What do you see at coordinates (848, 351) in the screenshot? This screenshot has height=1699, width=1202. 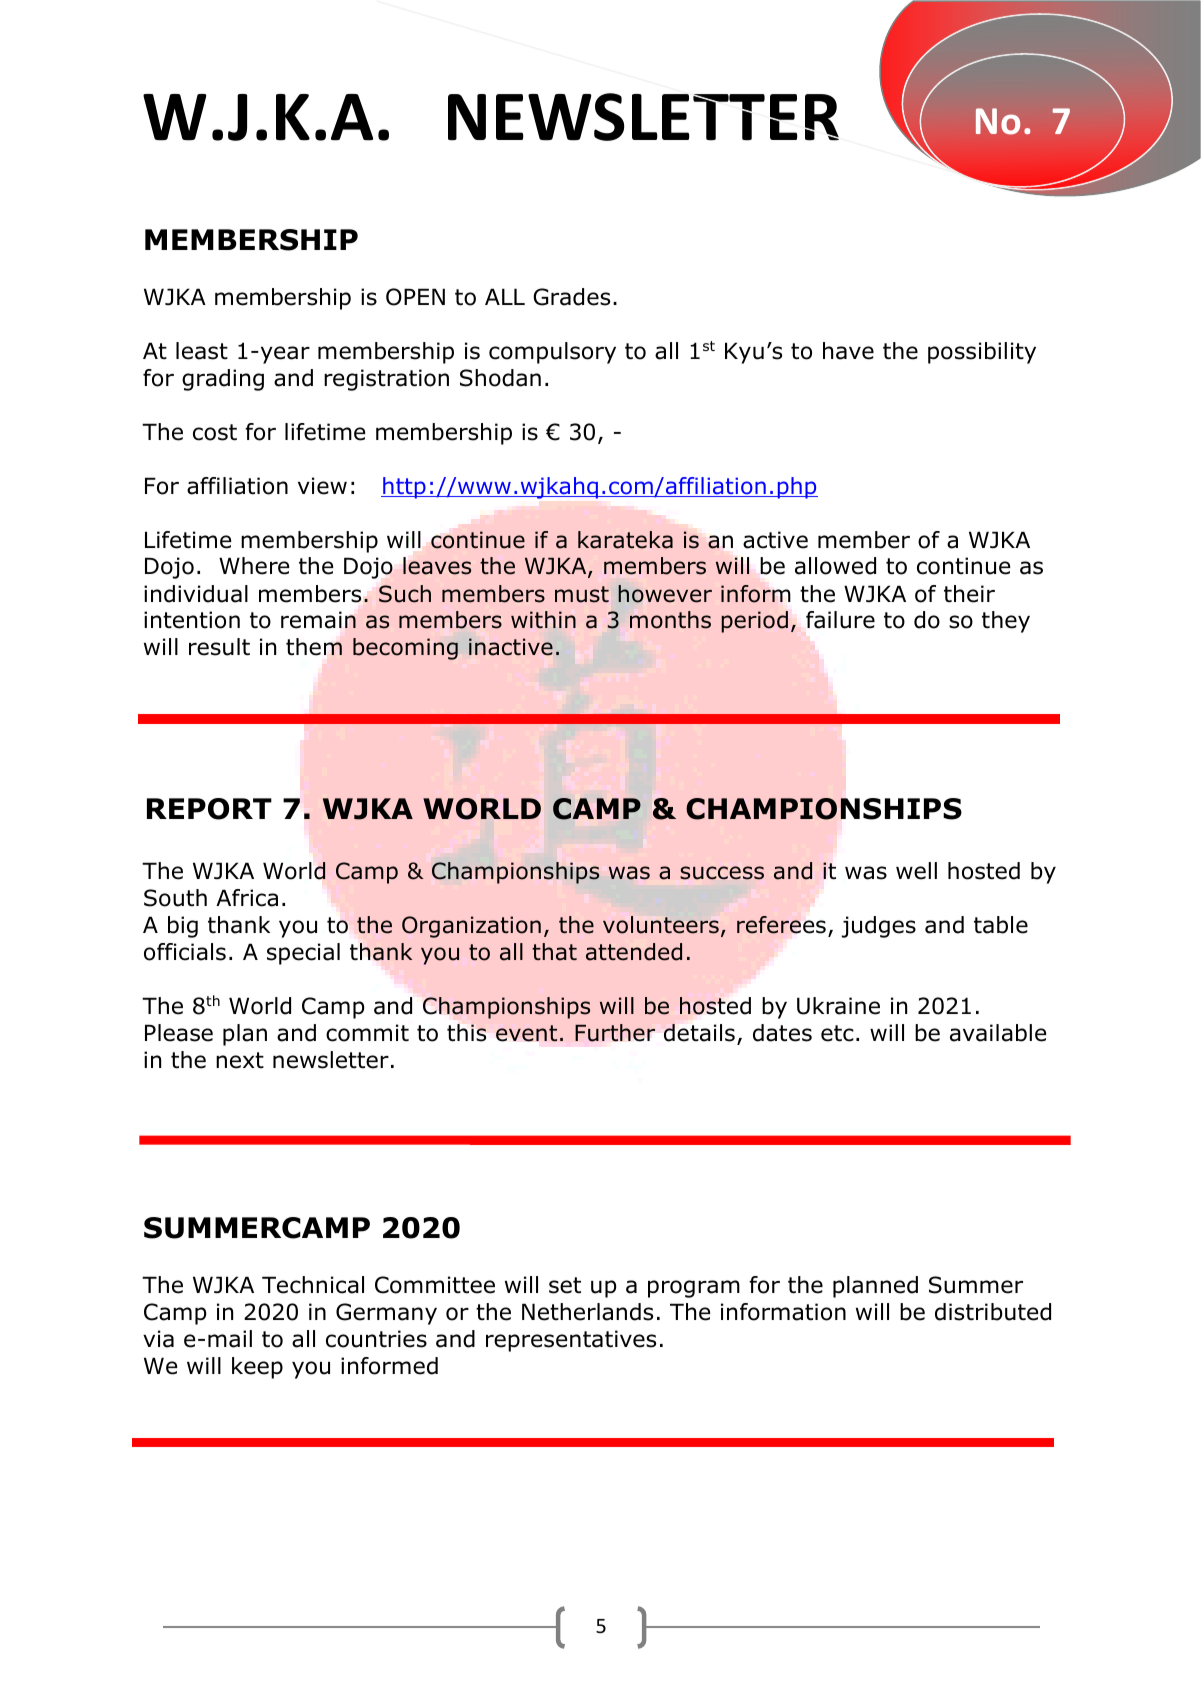 I see `have` at bounding box center [848, 351].
